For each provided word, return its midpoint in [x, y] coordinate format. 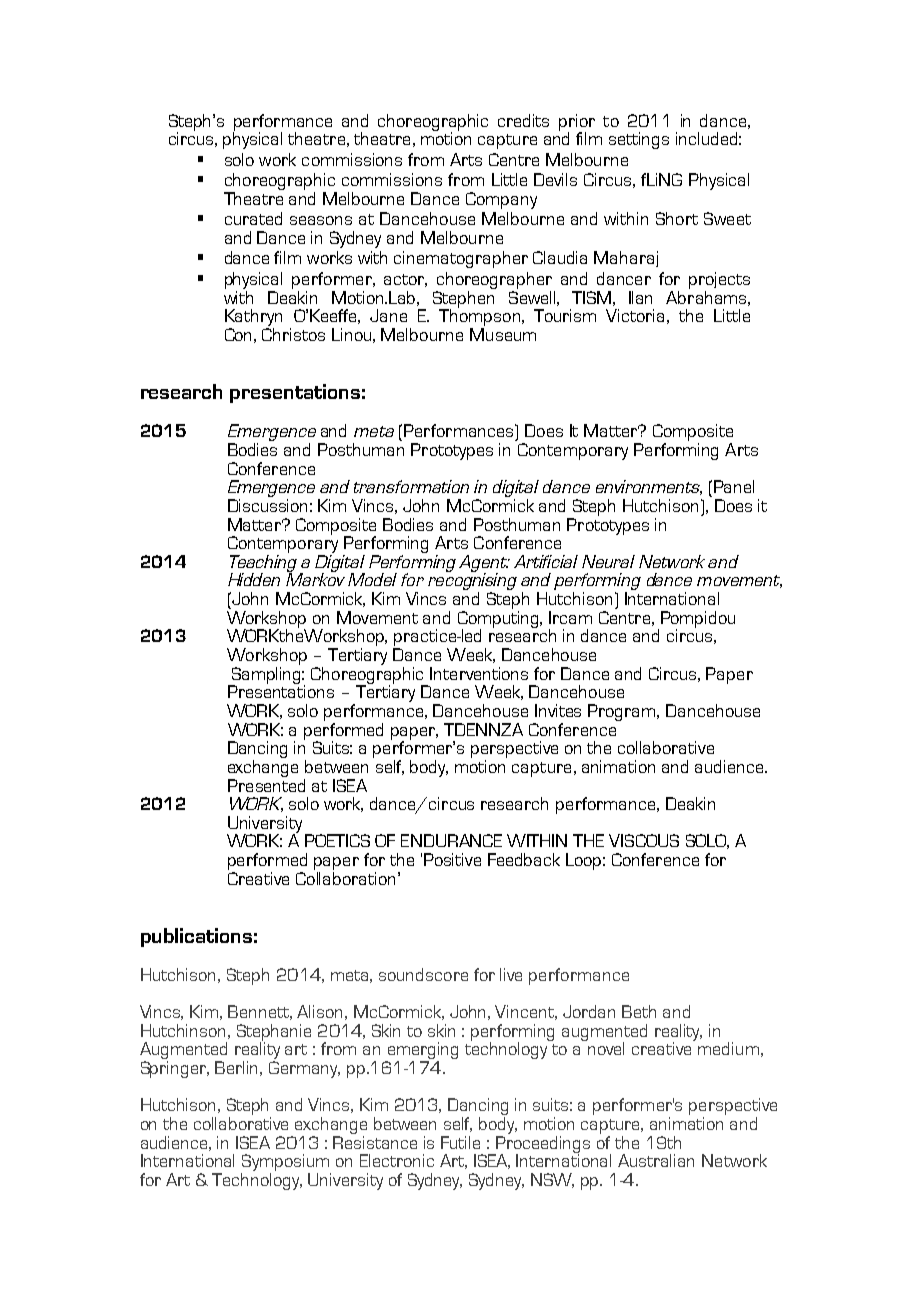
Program [623, 712]
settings [639, 140]
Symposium [286, 1164]
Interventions [479, 673]
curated [253, 218]
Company [501, 200]
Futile [460, 1142]
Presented [266, 785]
